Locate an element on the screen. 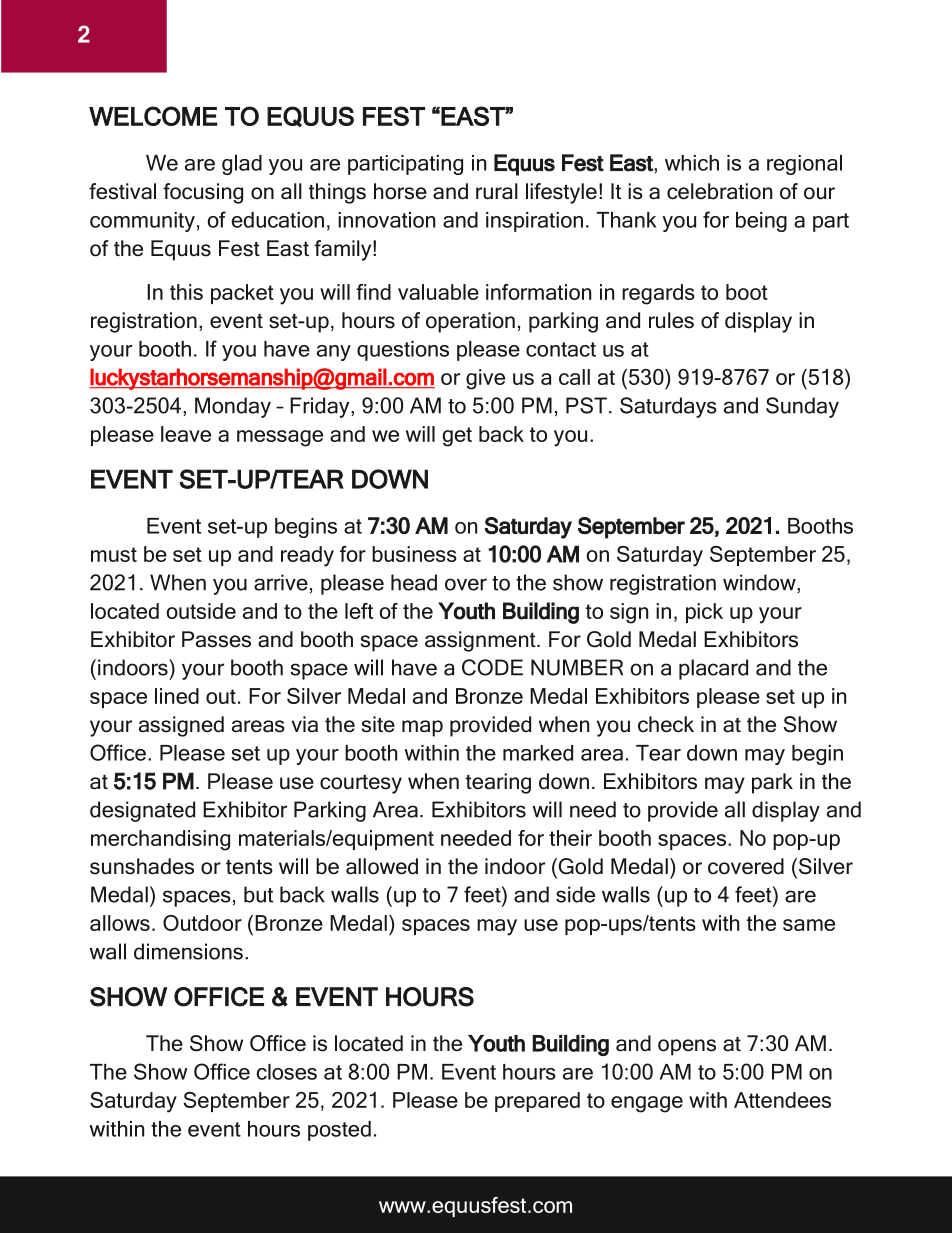  closes is located at coordinates (287, 1072).
